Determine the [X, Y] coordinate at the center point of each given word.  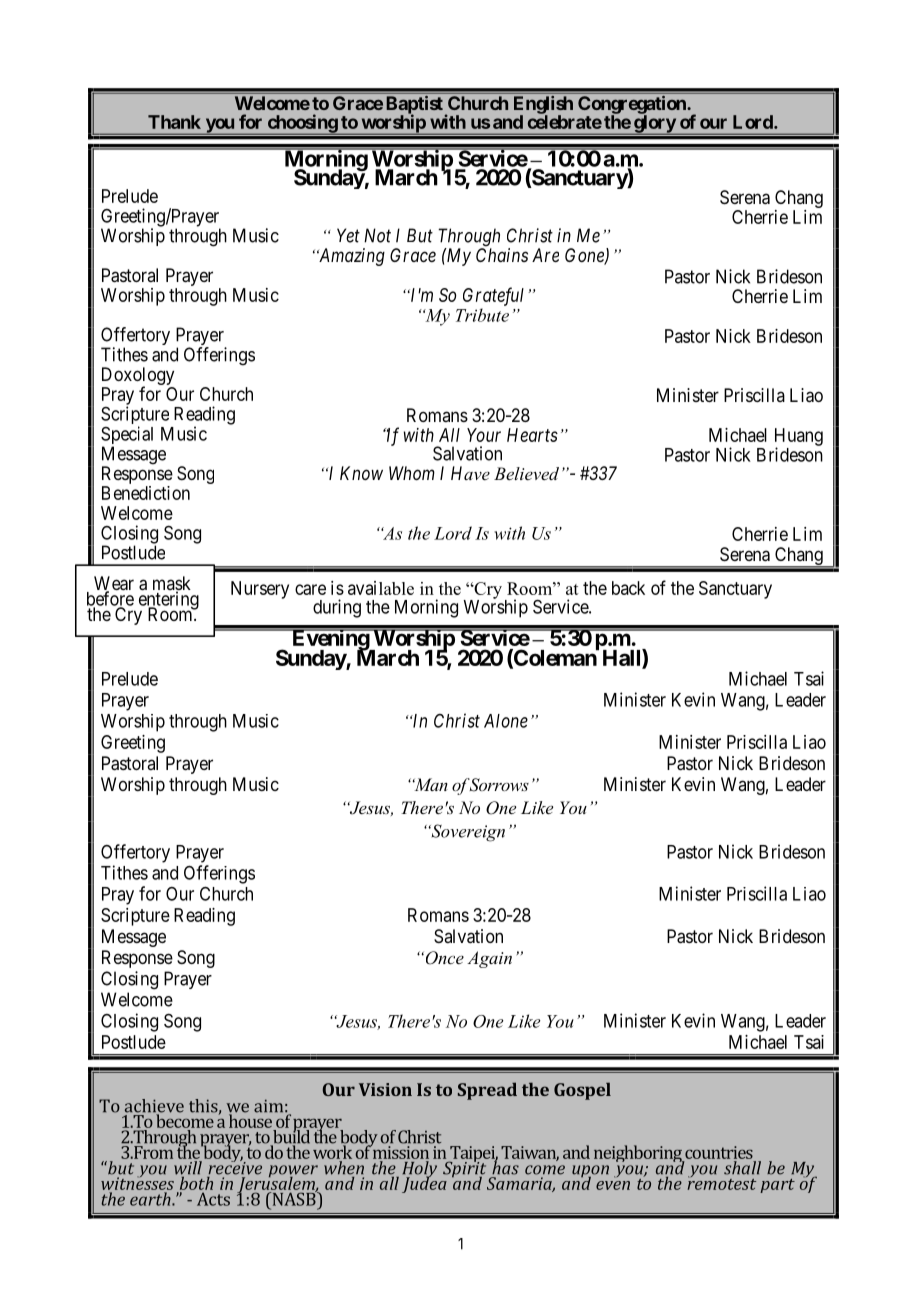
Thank [174, 122]
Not [377, 235]
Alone [506, 721]
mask [172, 584]
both [196, 1182]
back [628, 588]
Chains [502, 255]
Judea [425, 1183]
